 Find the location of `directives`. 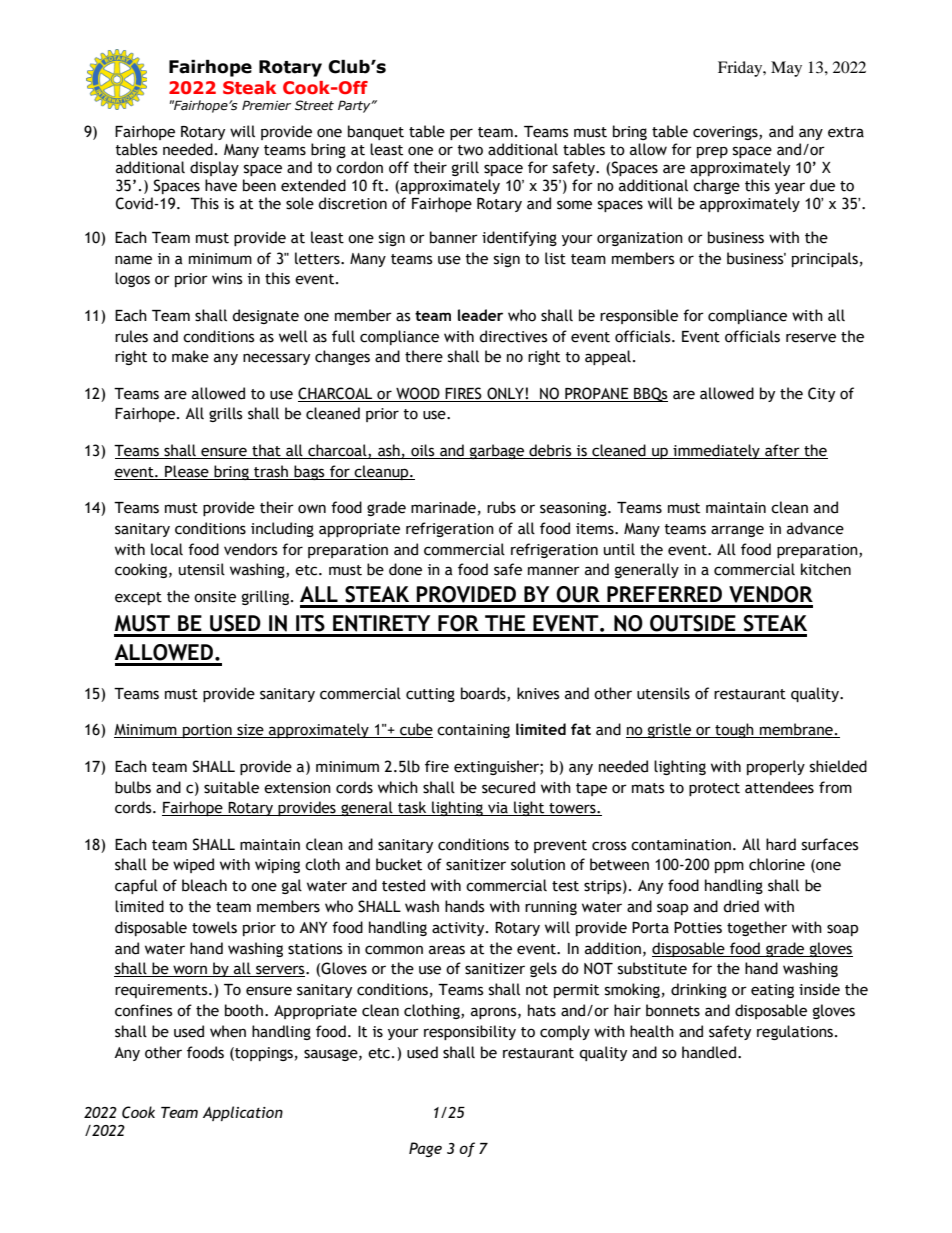

directives is located at coordinates (513, 336).
